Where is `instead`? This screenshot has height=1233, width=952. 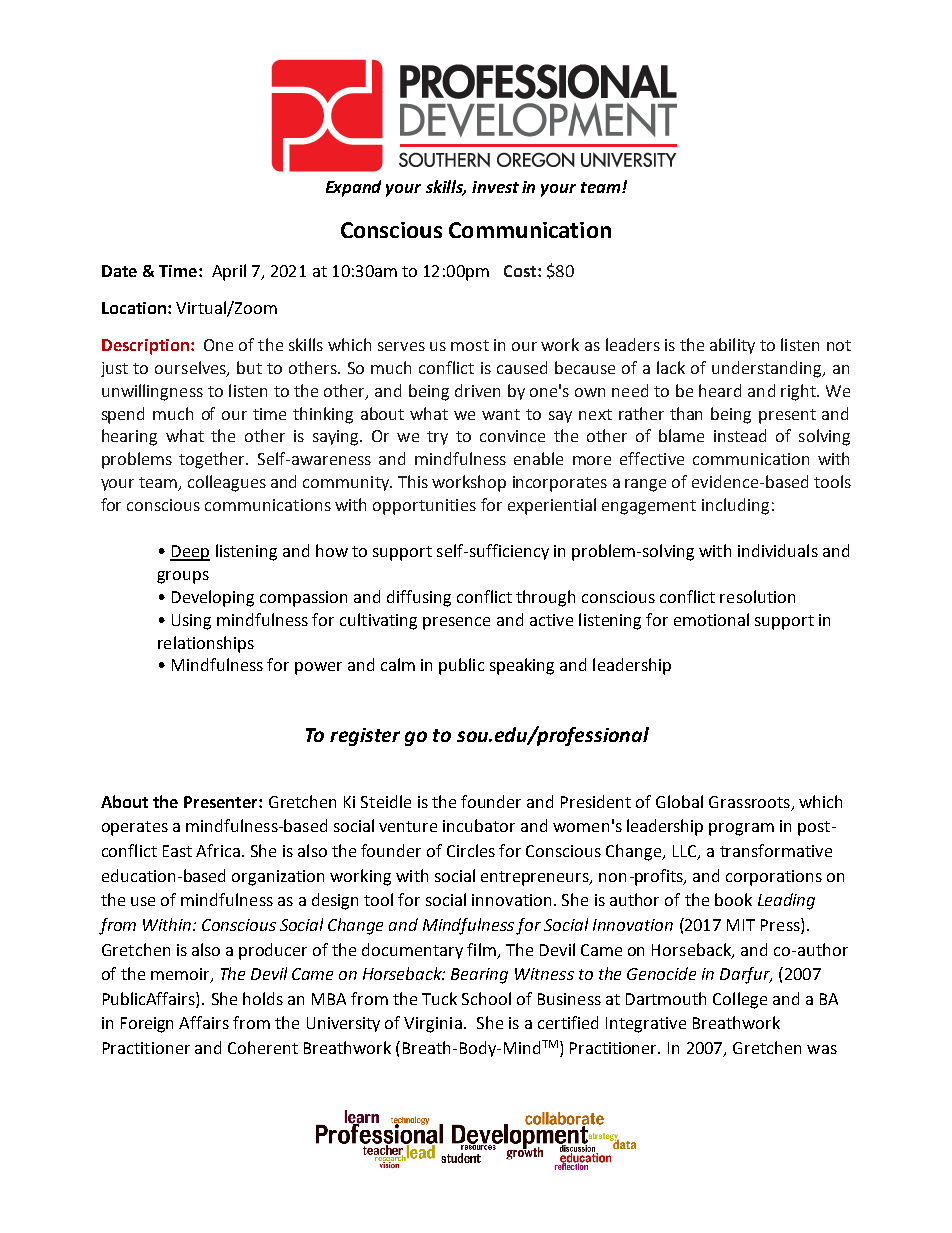
instead is located at coordinates (740, 435).
